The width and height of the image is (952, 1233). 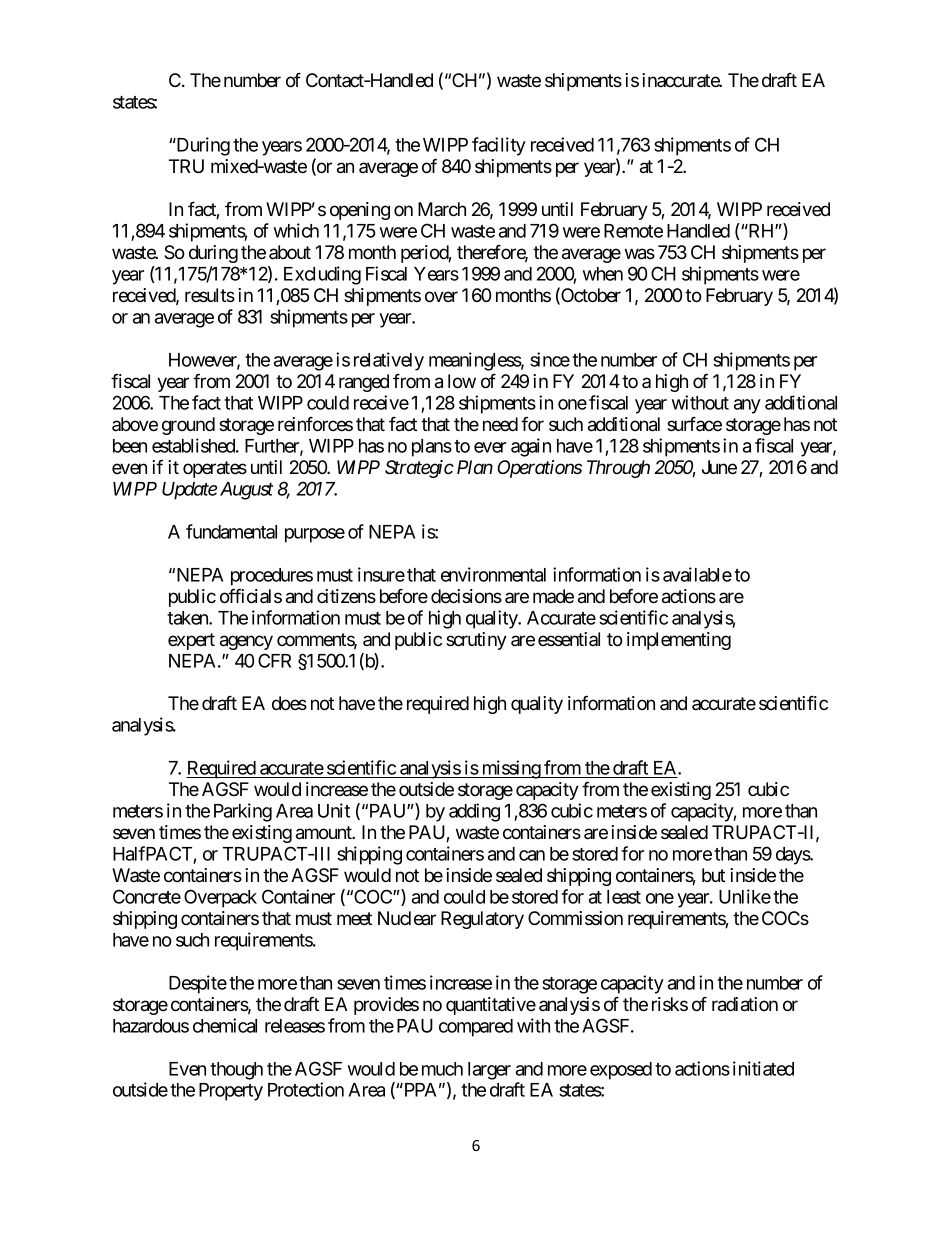 What do you see at coordinates (442, 209) in the image?
I see `March` at bounding box center [442, 209].
